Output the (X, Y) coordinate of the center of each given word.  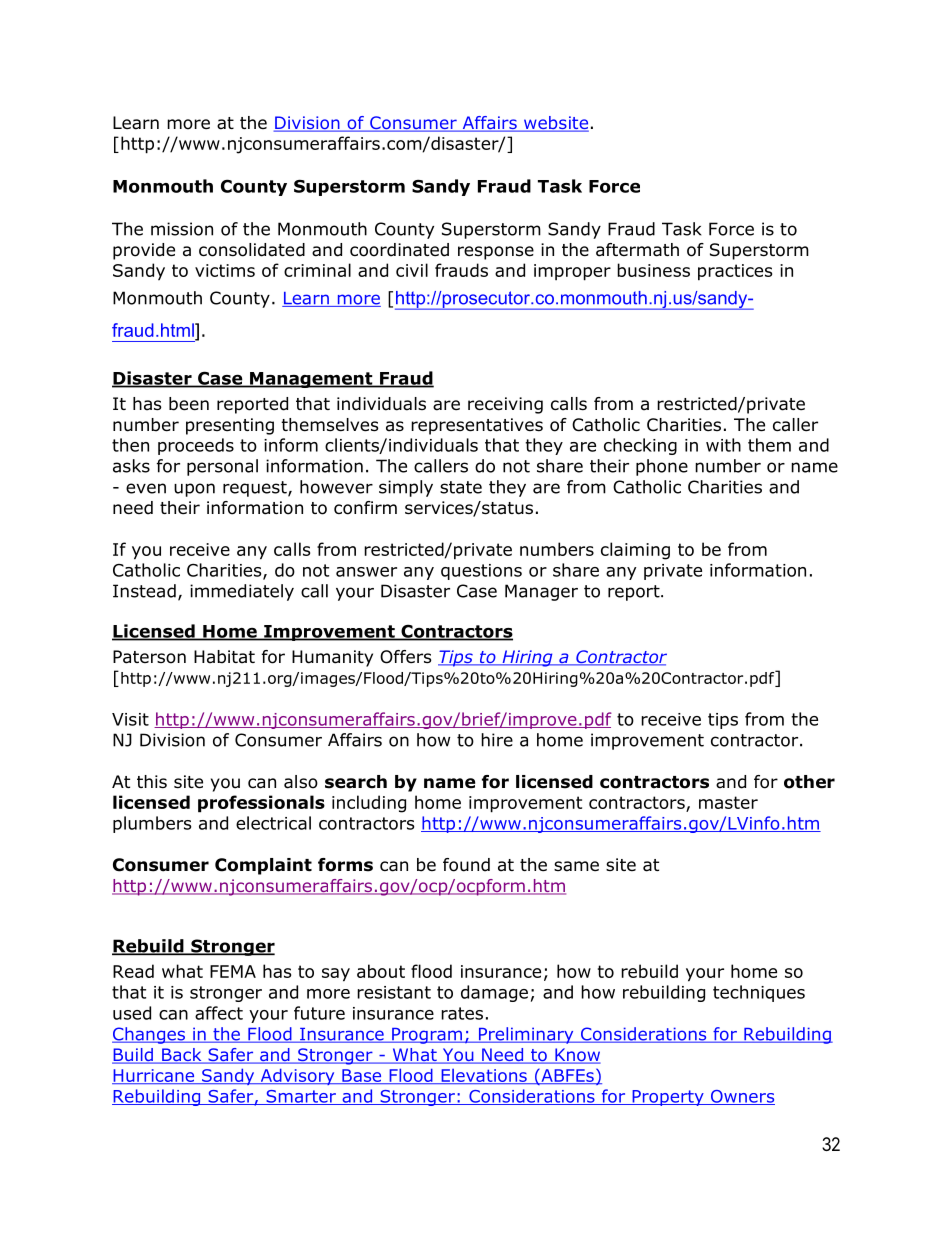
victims (225, 270)
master (728, 802)
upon (194, 490)
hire (497, 740)
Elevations (484, 1076)
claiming (635, 551)
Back (182, 1056)
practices (735, 272)
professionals (261, 804)
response (496, 253)
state (461, 487)
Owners (742, 1097)
